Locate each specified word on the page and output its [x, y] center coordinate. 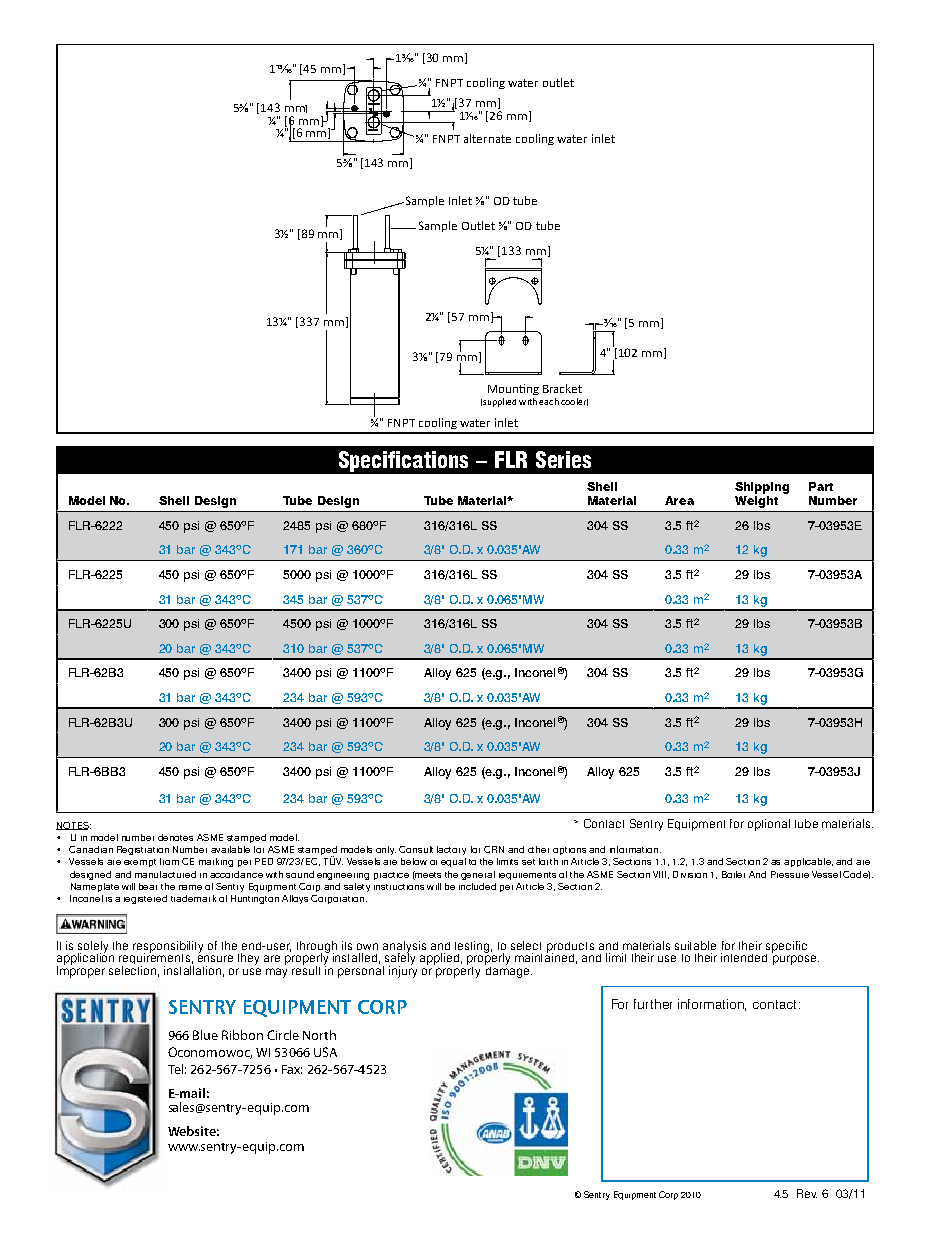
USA [325, 1052]
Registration [143, 850]
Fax [292, 1069]
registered [145, 899]
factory [451, 850]
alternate [487, 138]
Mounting [513, 389]
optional [769, 825]
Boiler [733, 874]
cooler [574, 402]
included [477, 886]
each [549, 401]
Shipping [762, 488]
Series [563, 459]
